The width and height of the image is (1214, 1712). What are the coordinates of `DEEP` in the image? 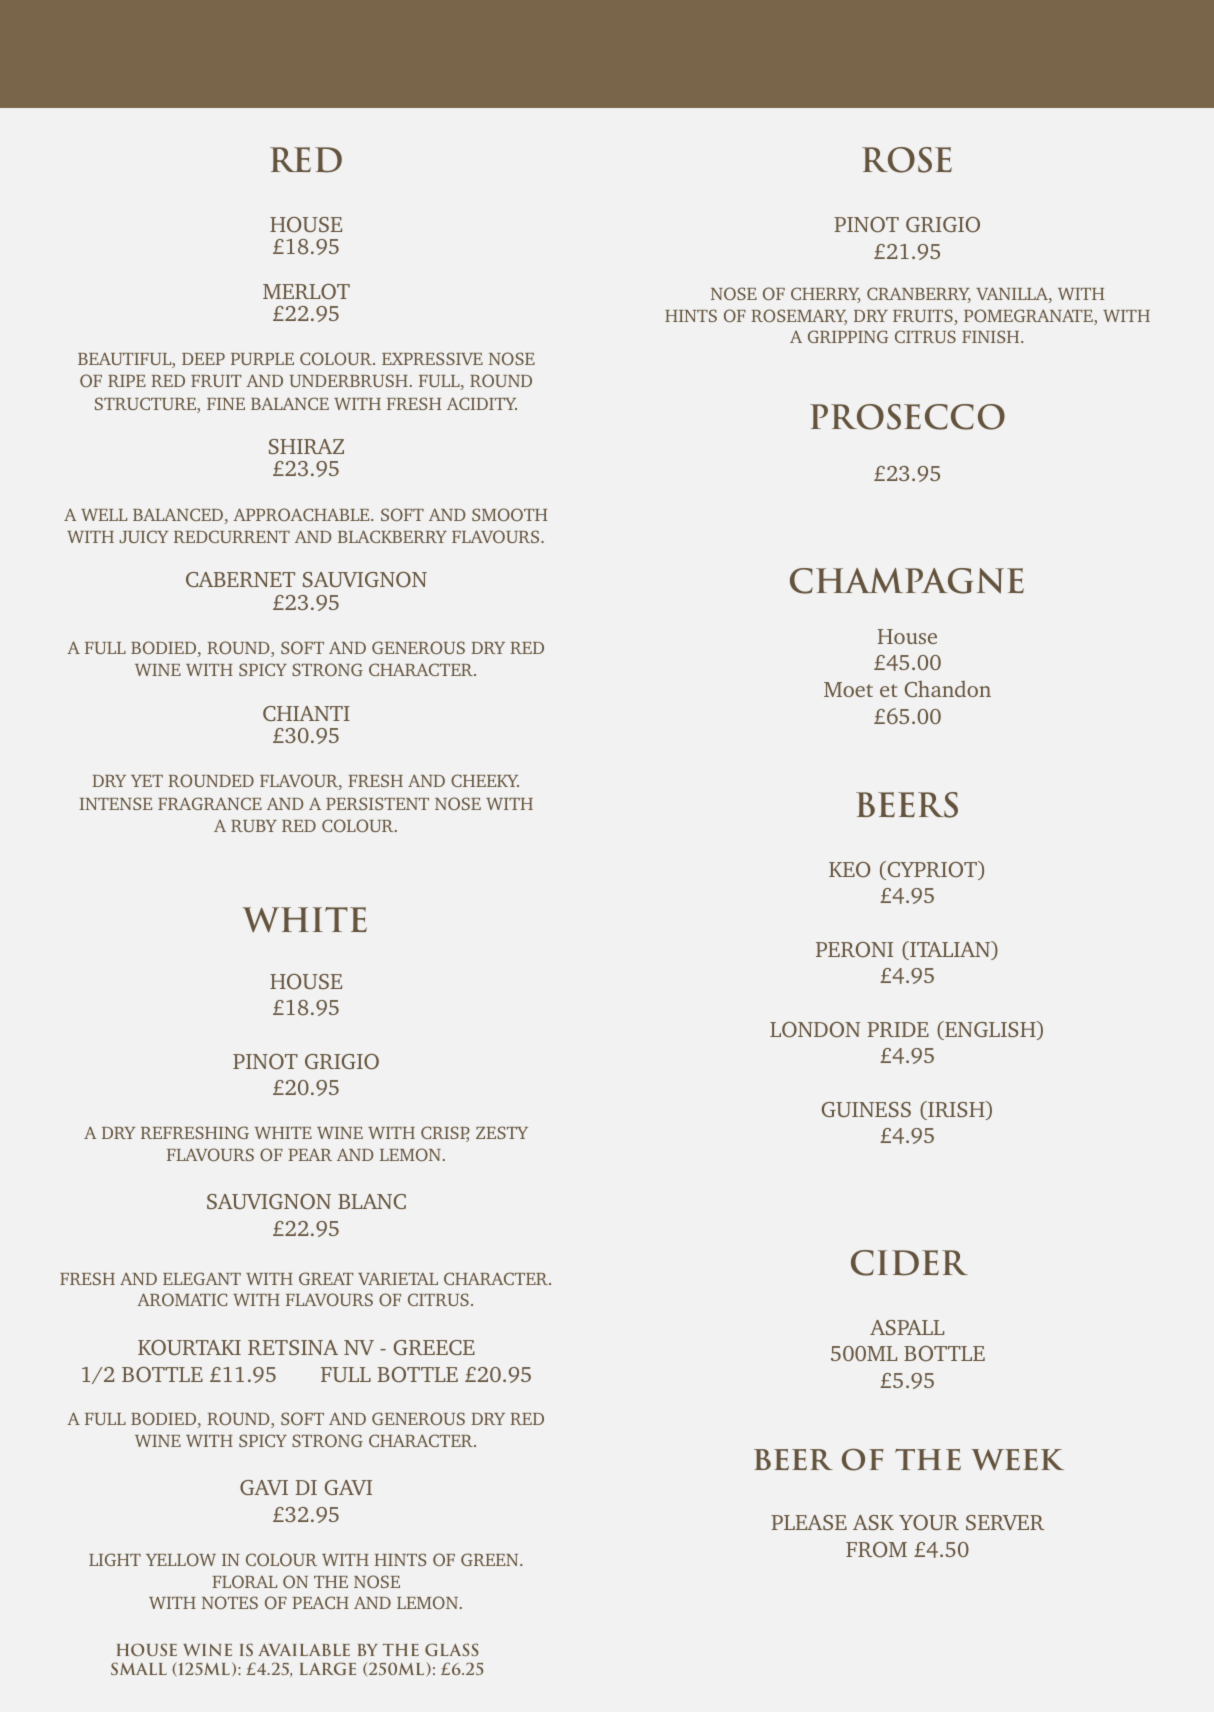 It's located at (203, 359).
